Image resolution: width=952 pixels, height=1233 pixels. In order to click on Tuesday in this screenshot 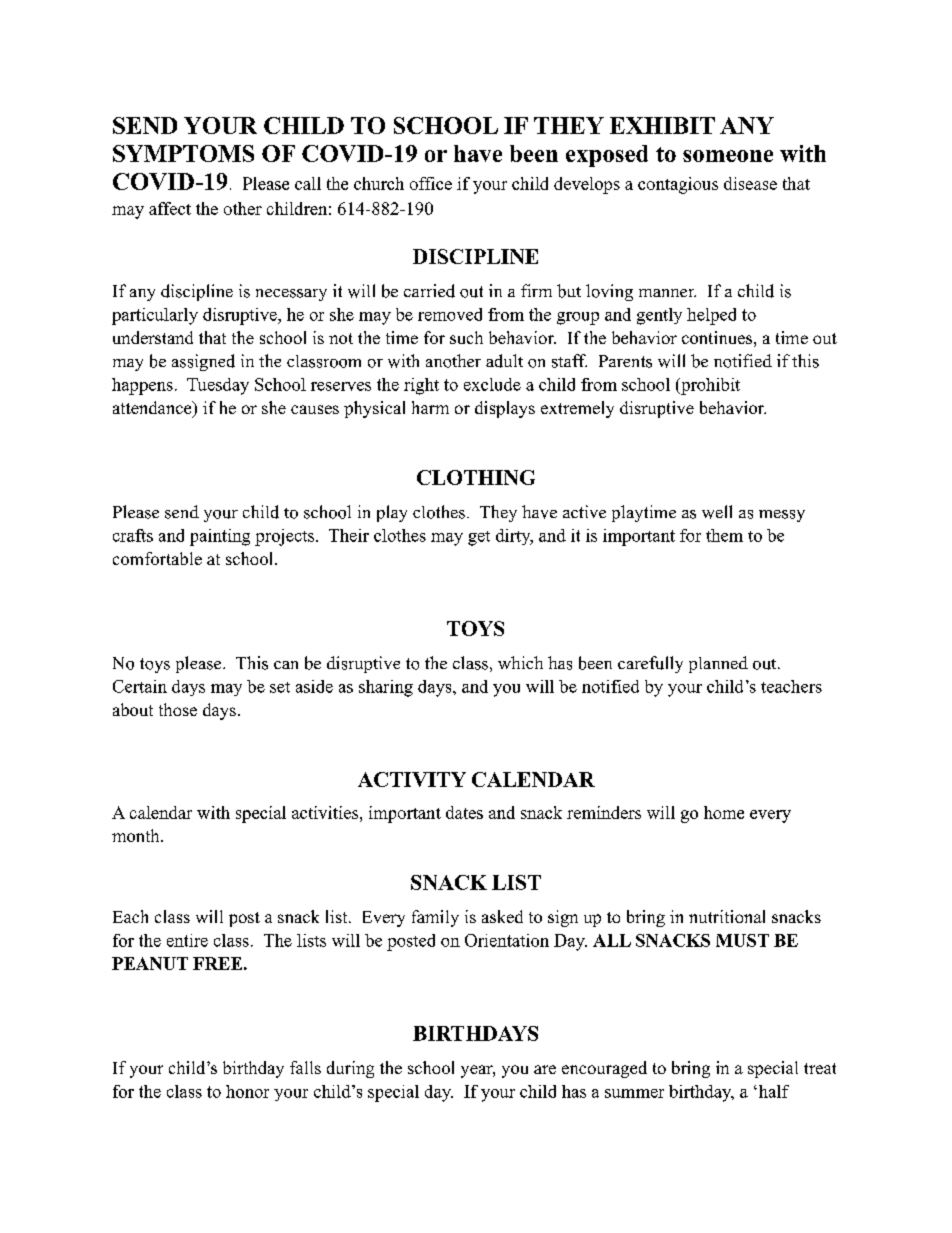, I will do `click(218, 386)`.
